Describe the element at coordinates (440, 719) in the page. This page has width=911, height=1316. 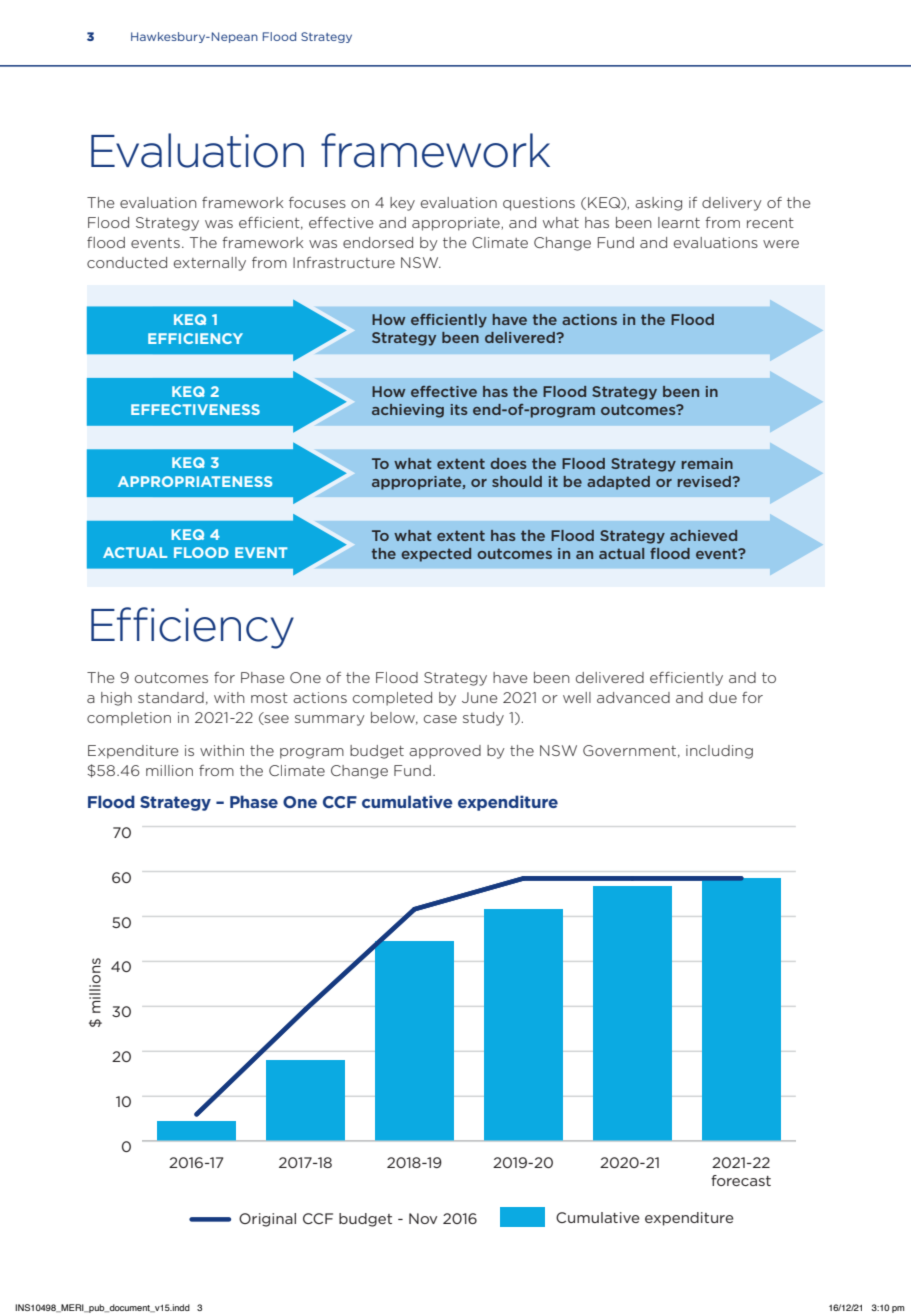
I see `case` at that location.
